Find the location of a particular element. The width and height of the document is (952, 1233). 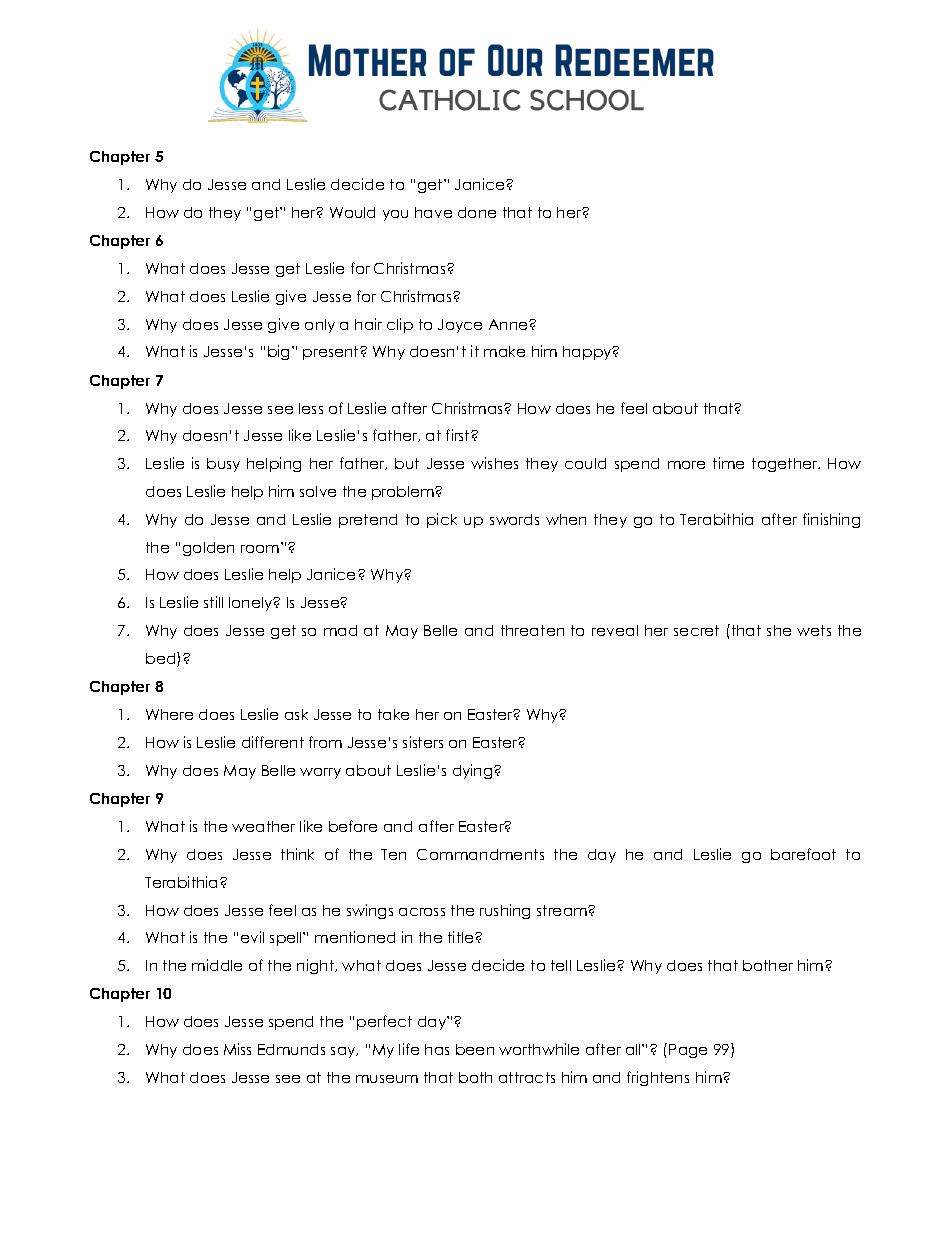

dying is located at coordinates (474, 771).
